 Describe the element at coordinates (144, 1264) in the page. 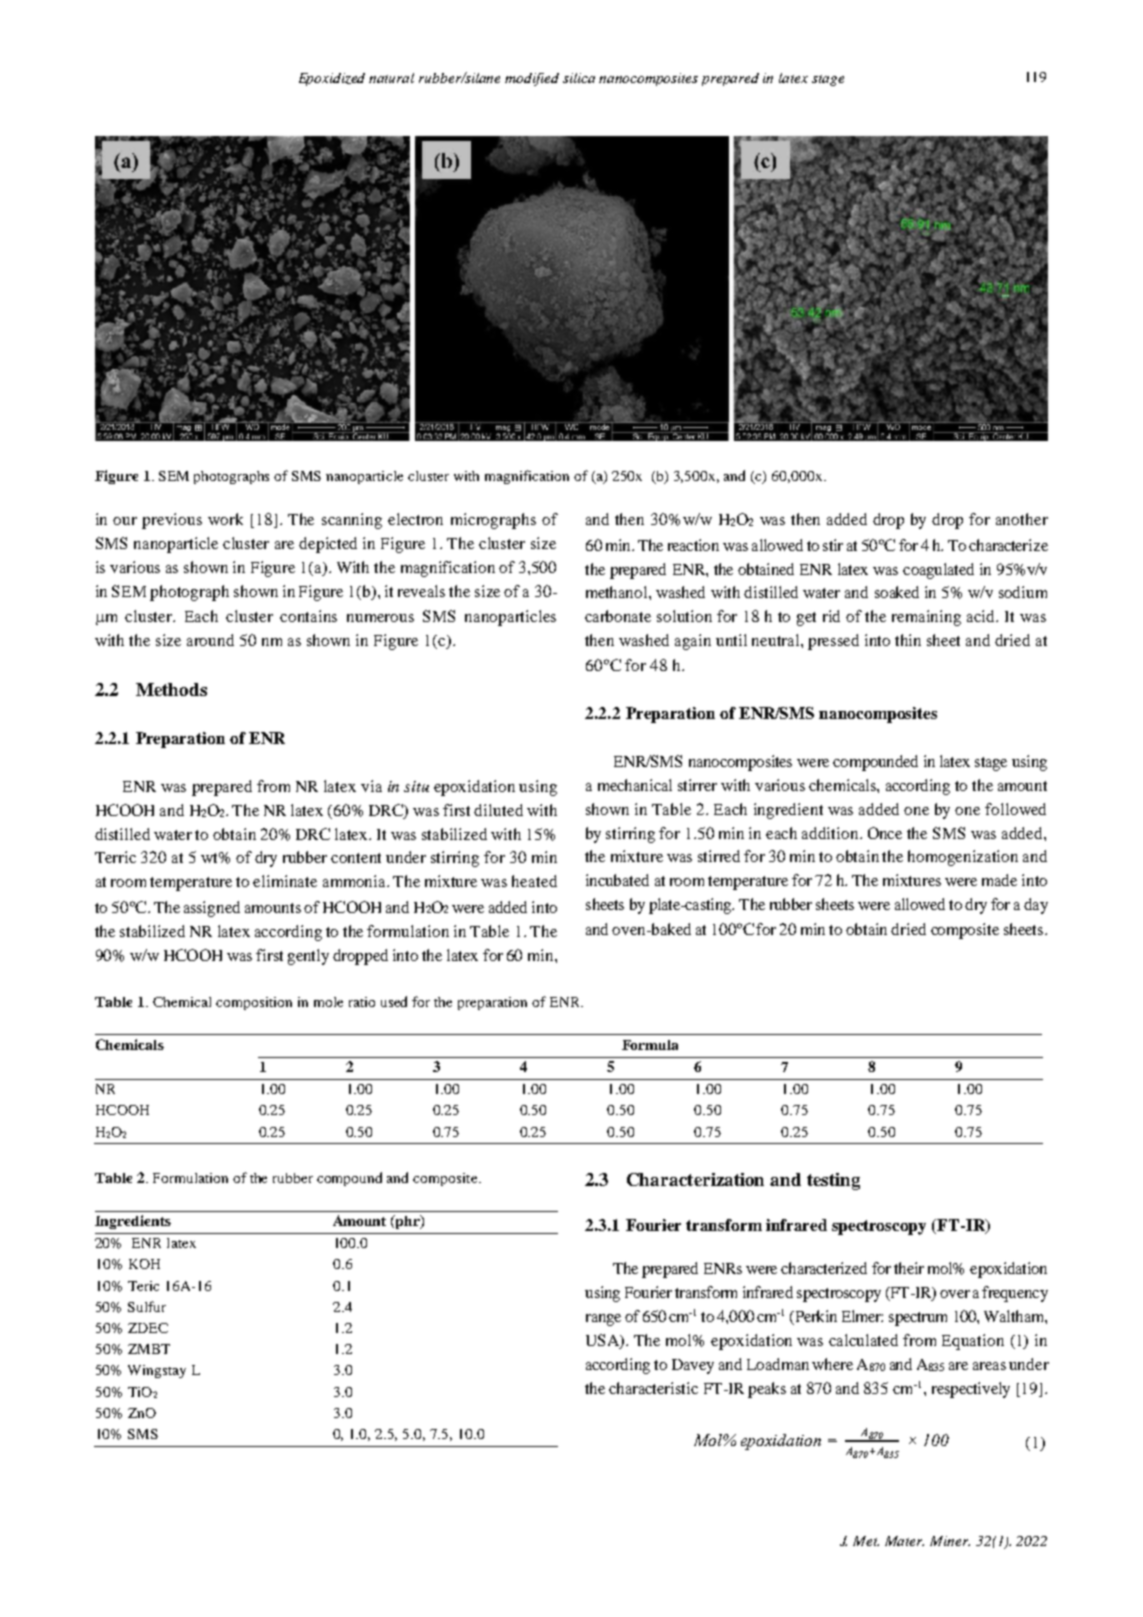

I see `KOH` at that location.
